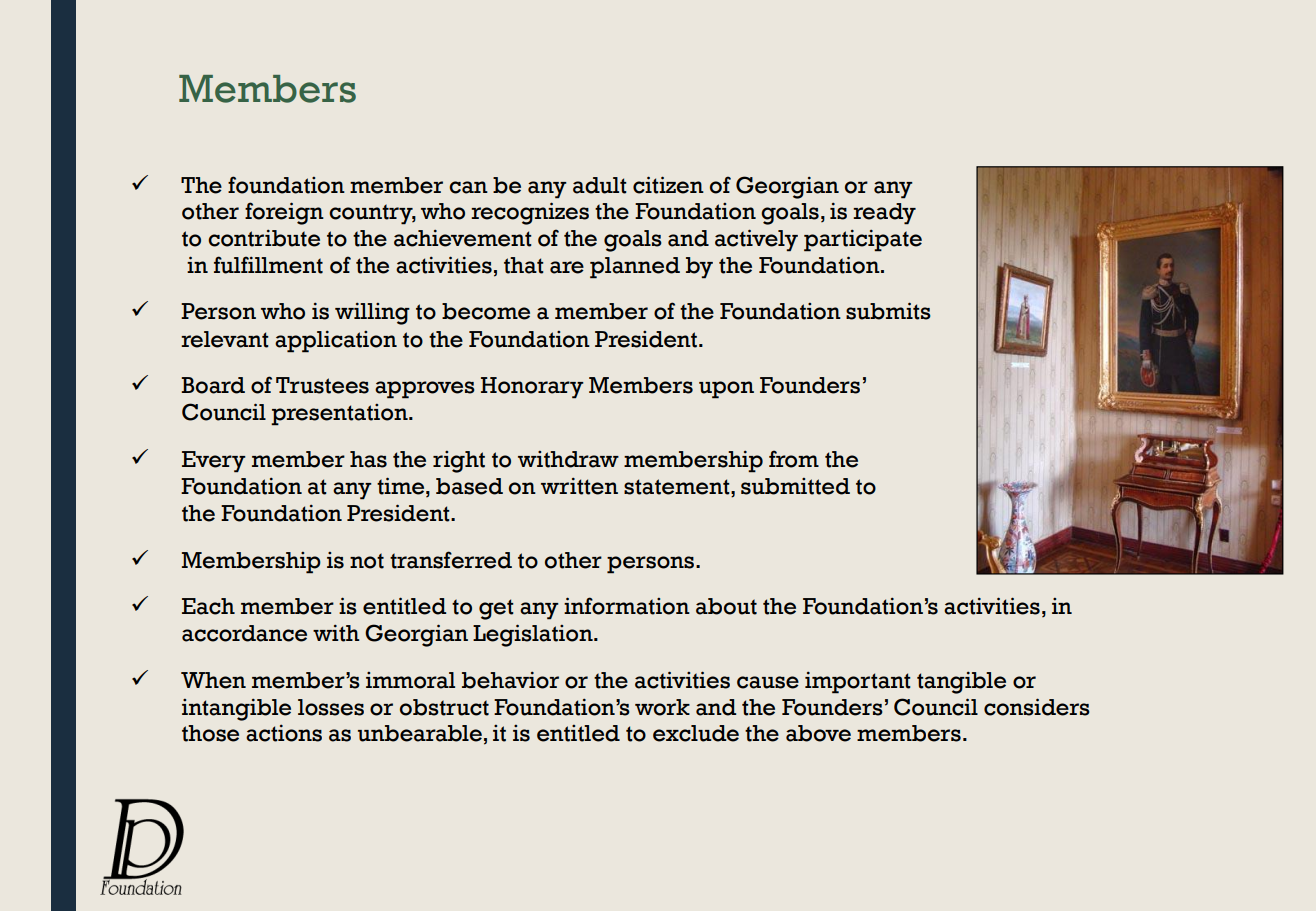  I want to click on written, so click(579, 486).
